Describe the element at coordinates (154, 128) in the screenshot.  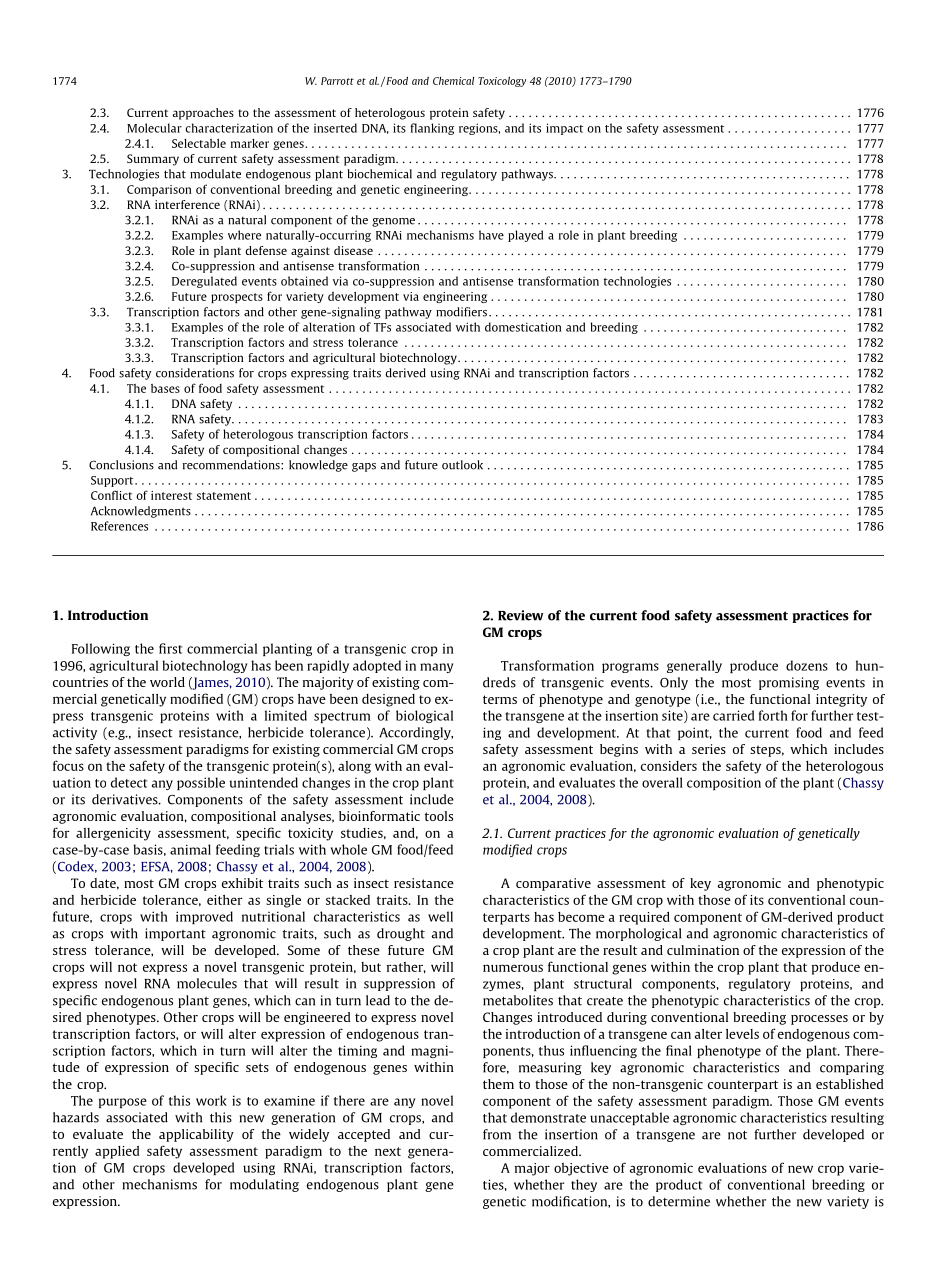
I see `Molecular` at that location.
